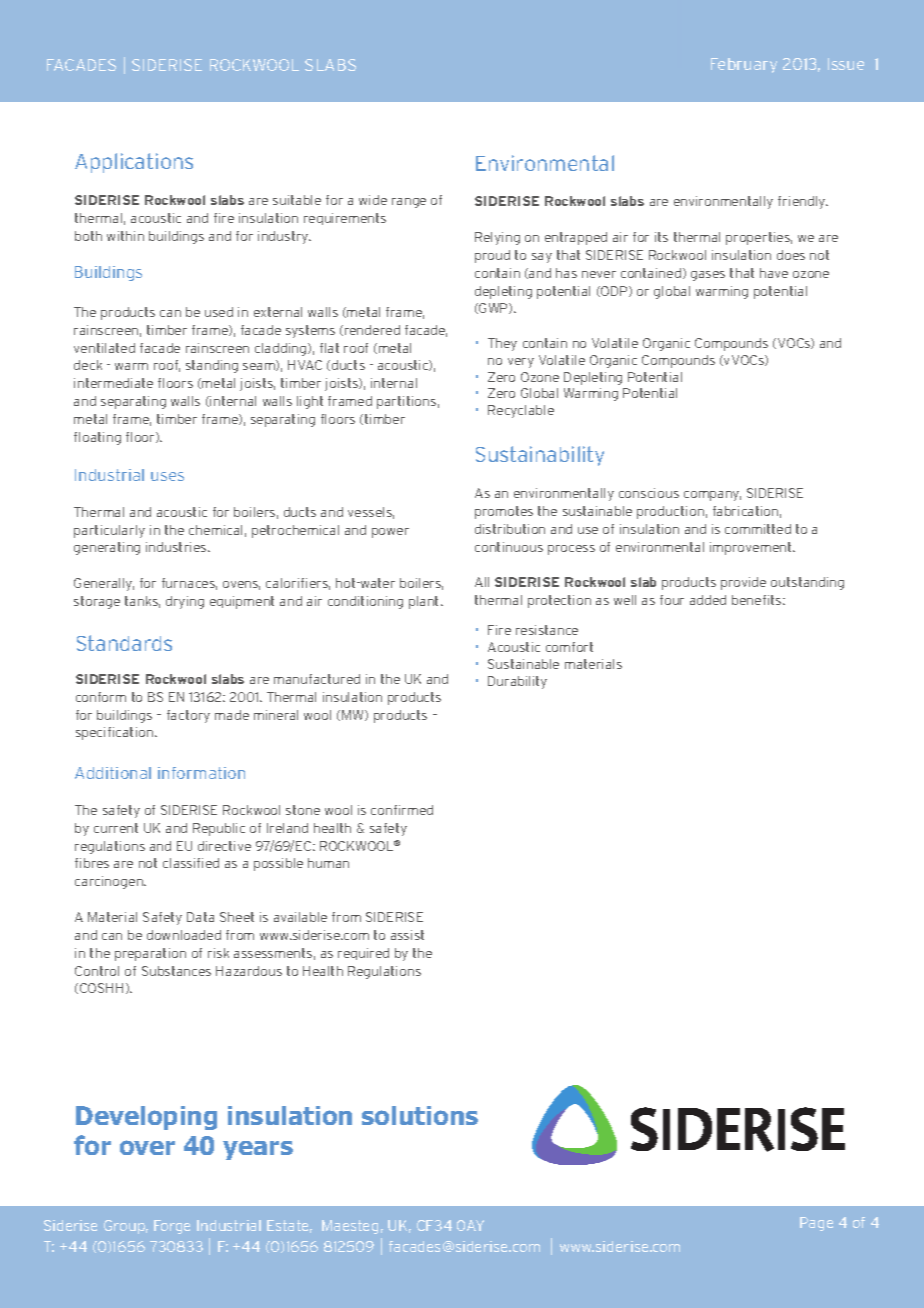 This screenshot has width=924, height=1308. Describe the element at coordinates (200, 917) in the screenshot. I see `Data` at that location.
